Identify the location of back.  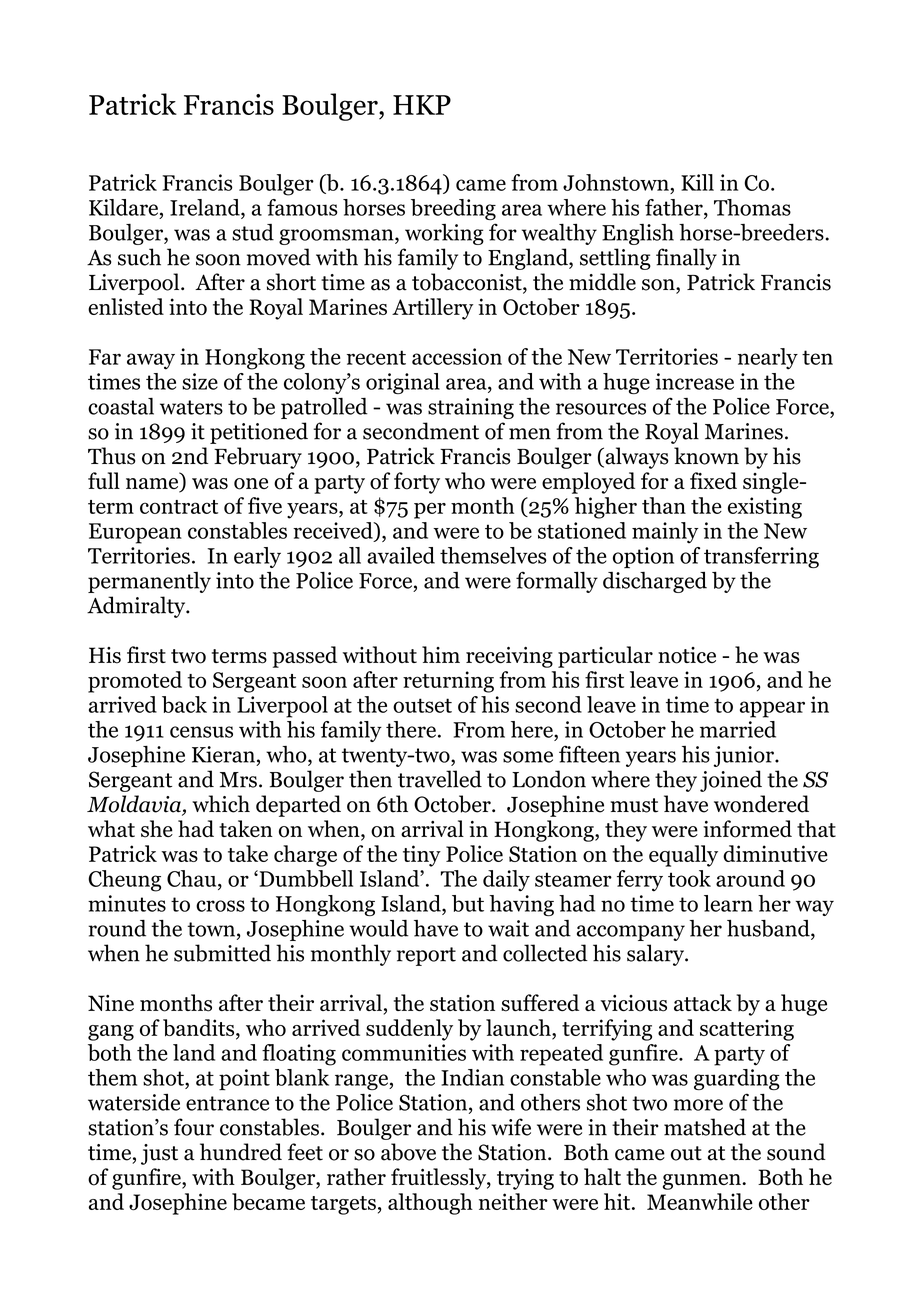
(184, 704).
